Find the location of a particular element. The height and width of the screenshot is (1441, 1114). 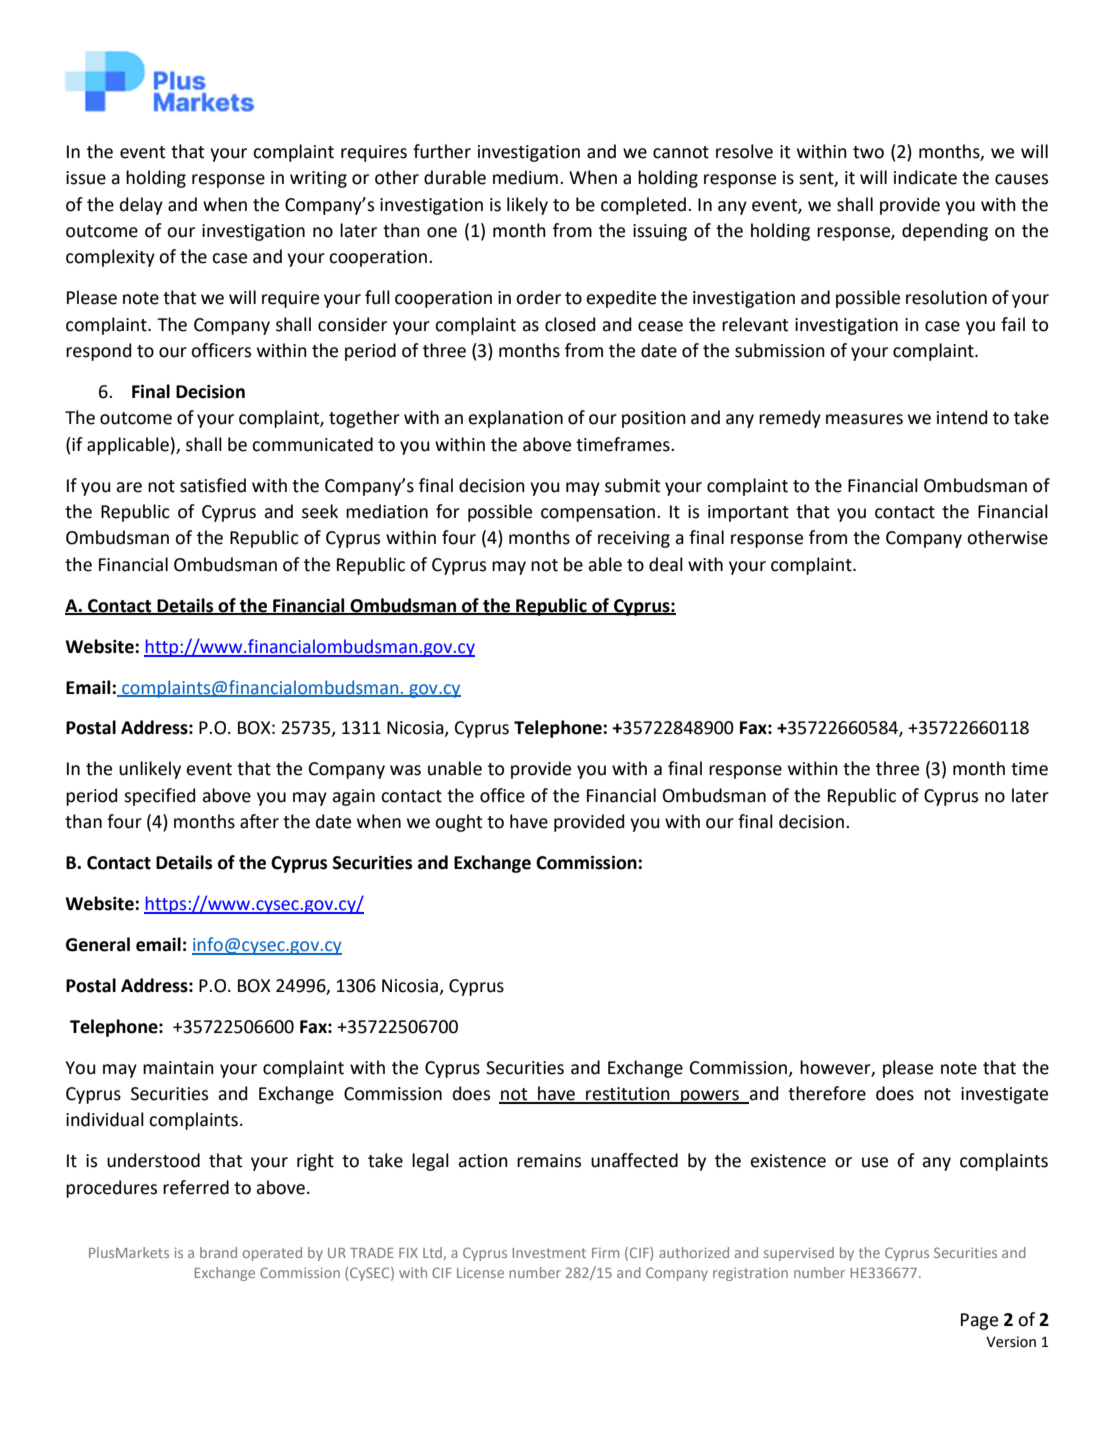

delay is located at coordinates (141, 206).
